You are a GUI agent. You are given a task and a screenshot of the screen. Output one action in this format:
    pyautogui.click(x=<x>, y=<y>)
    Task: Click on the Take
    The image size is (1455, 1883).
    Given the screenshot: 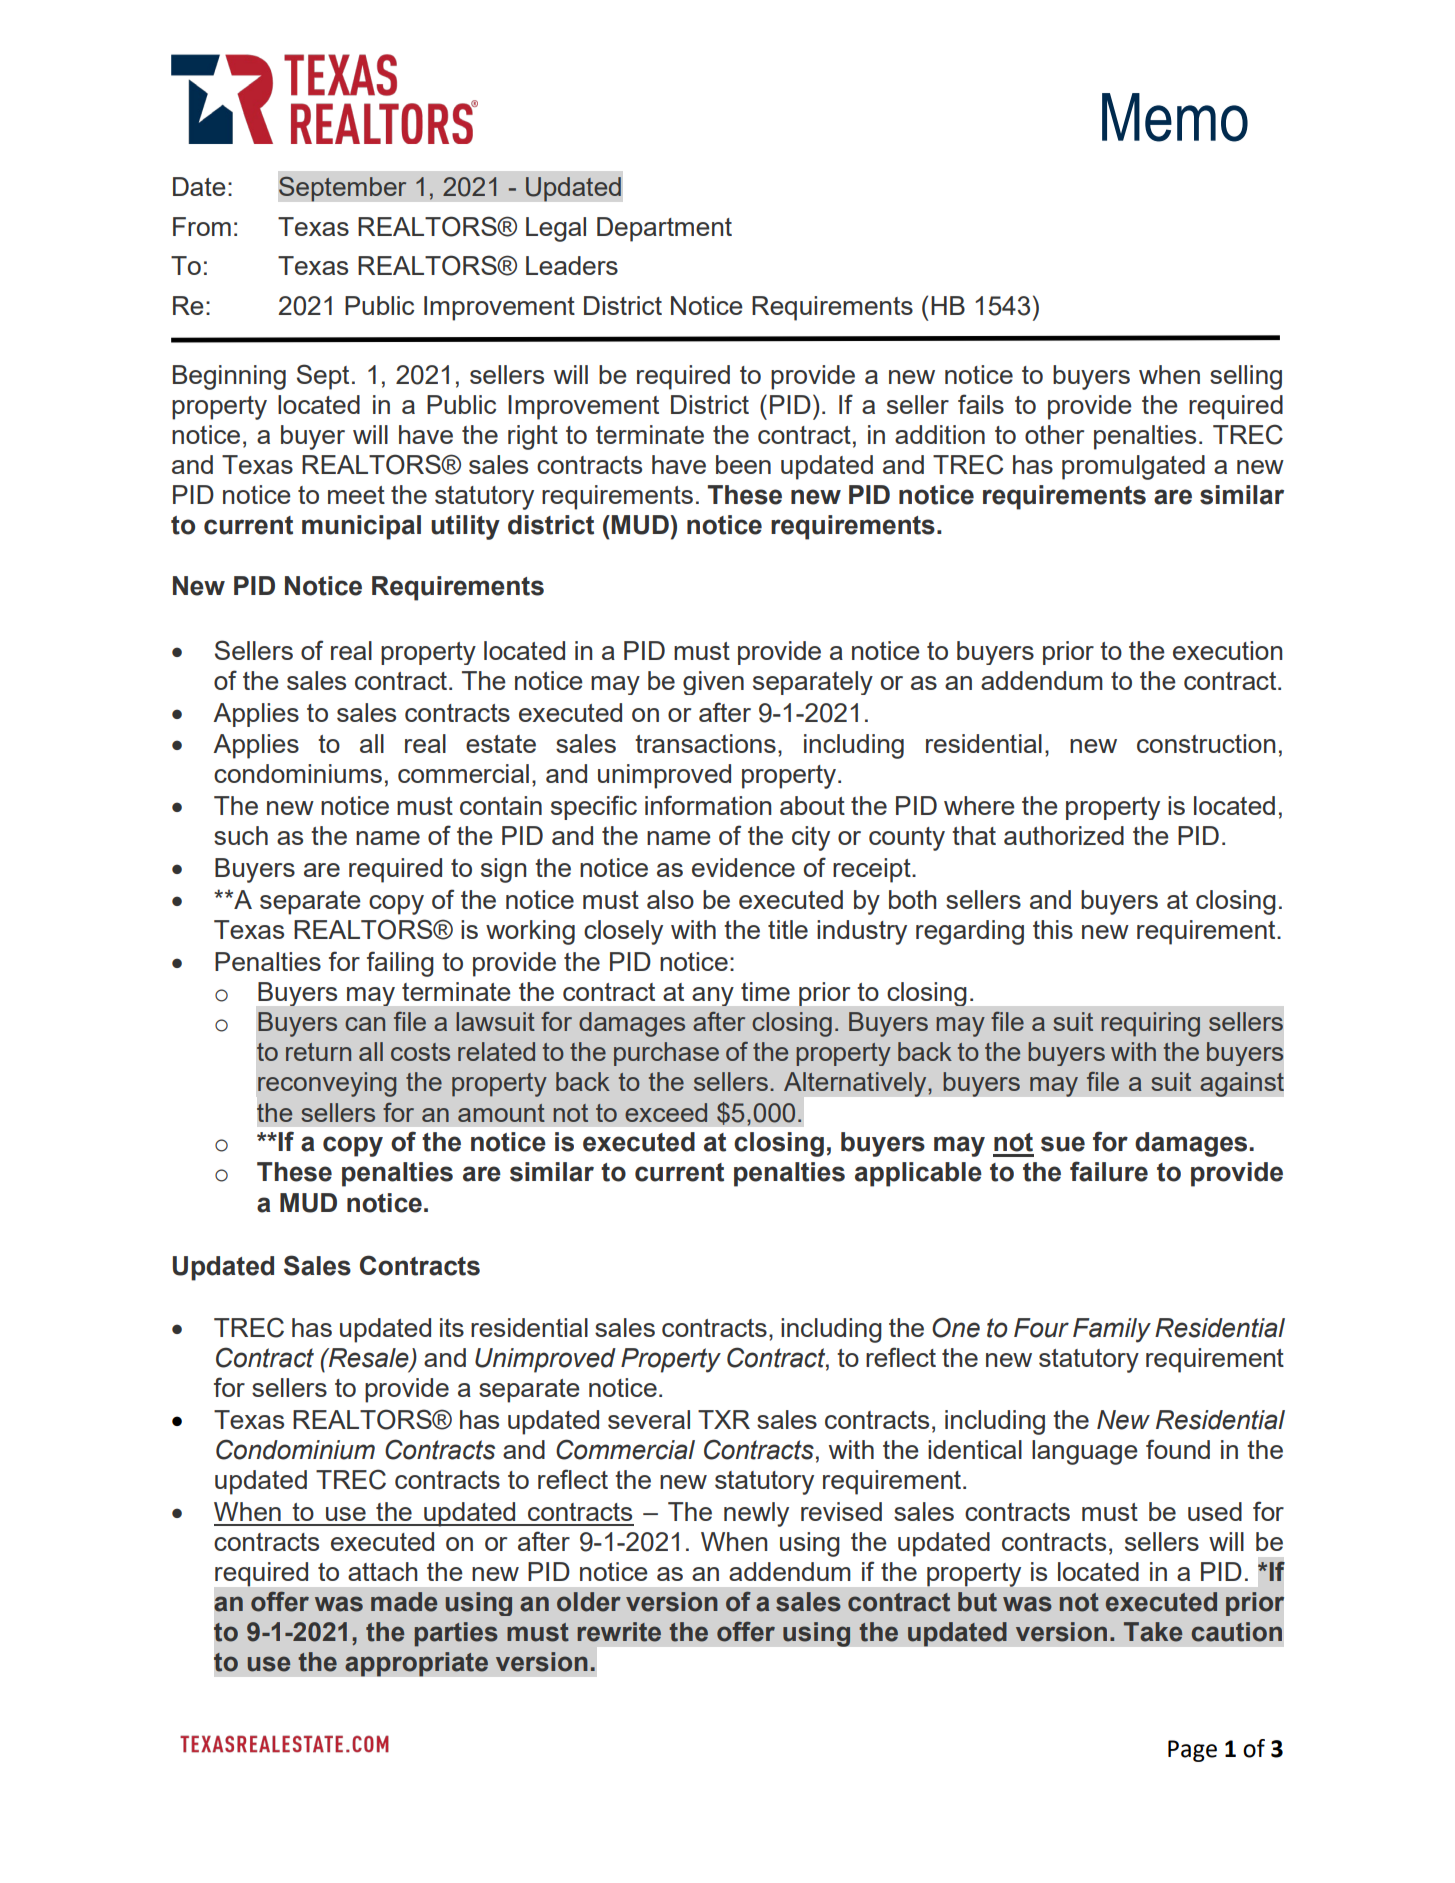 What is the action you would take?
    pyautogui.click(x=1153, y=1632)
